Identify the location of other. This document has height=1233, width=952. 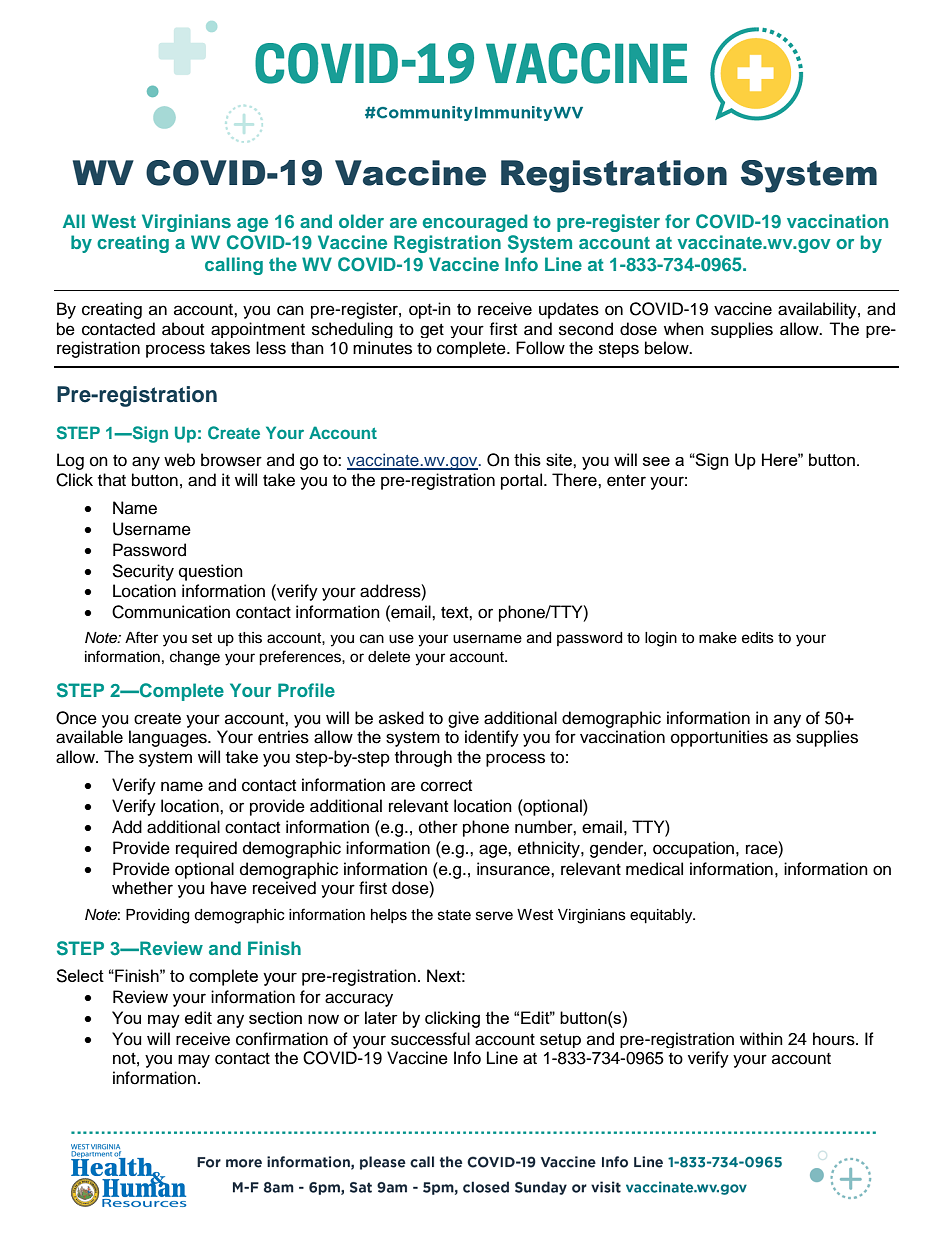
(438, 827).
